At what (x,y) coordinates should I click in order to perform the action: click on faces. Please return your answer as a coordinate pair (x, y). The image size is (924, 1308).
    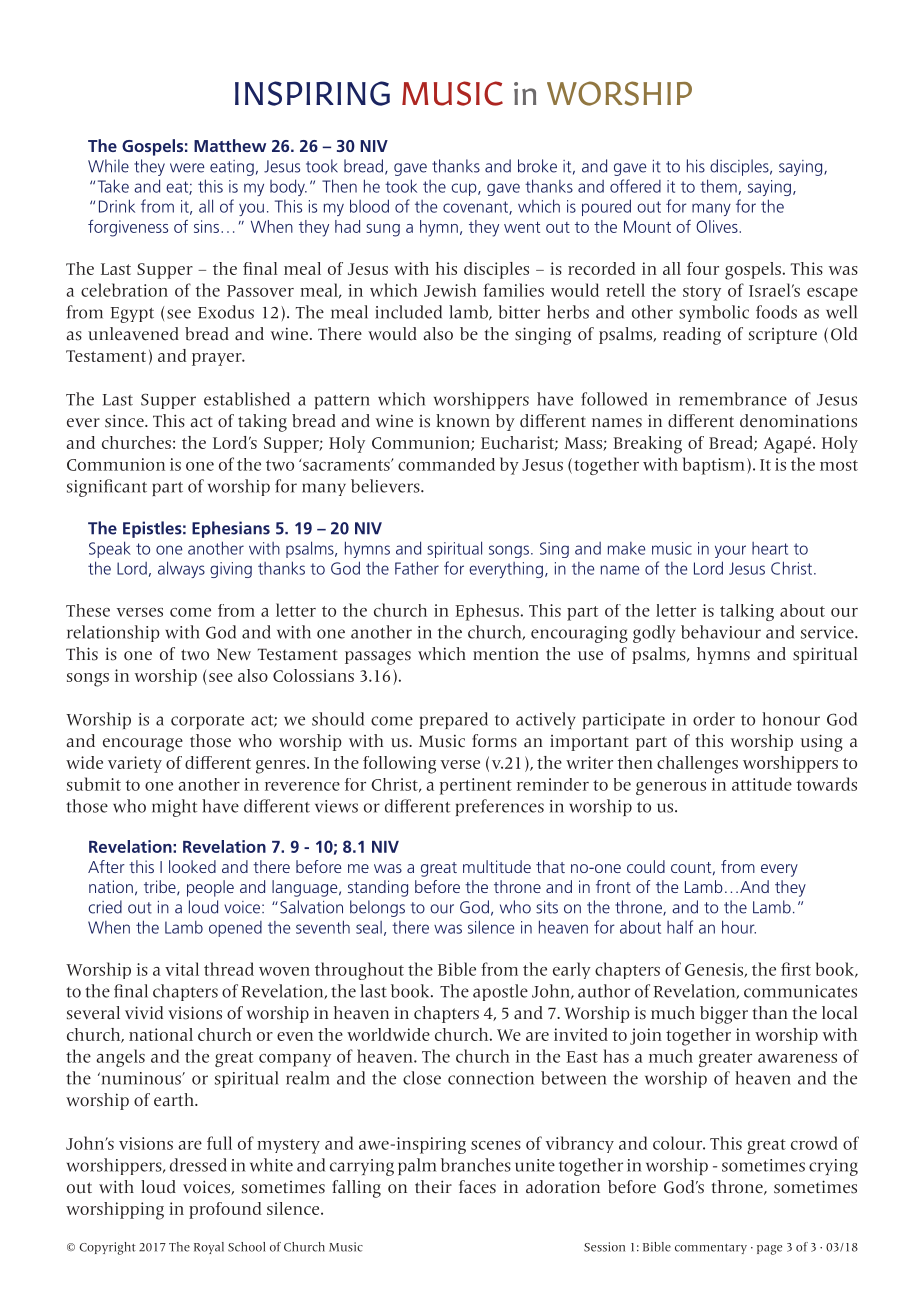
    Looking at the image, I should click on (477, 1187).
